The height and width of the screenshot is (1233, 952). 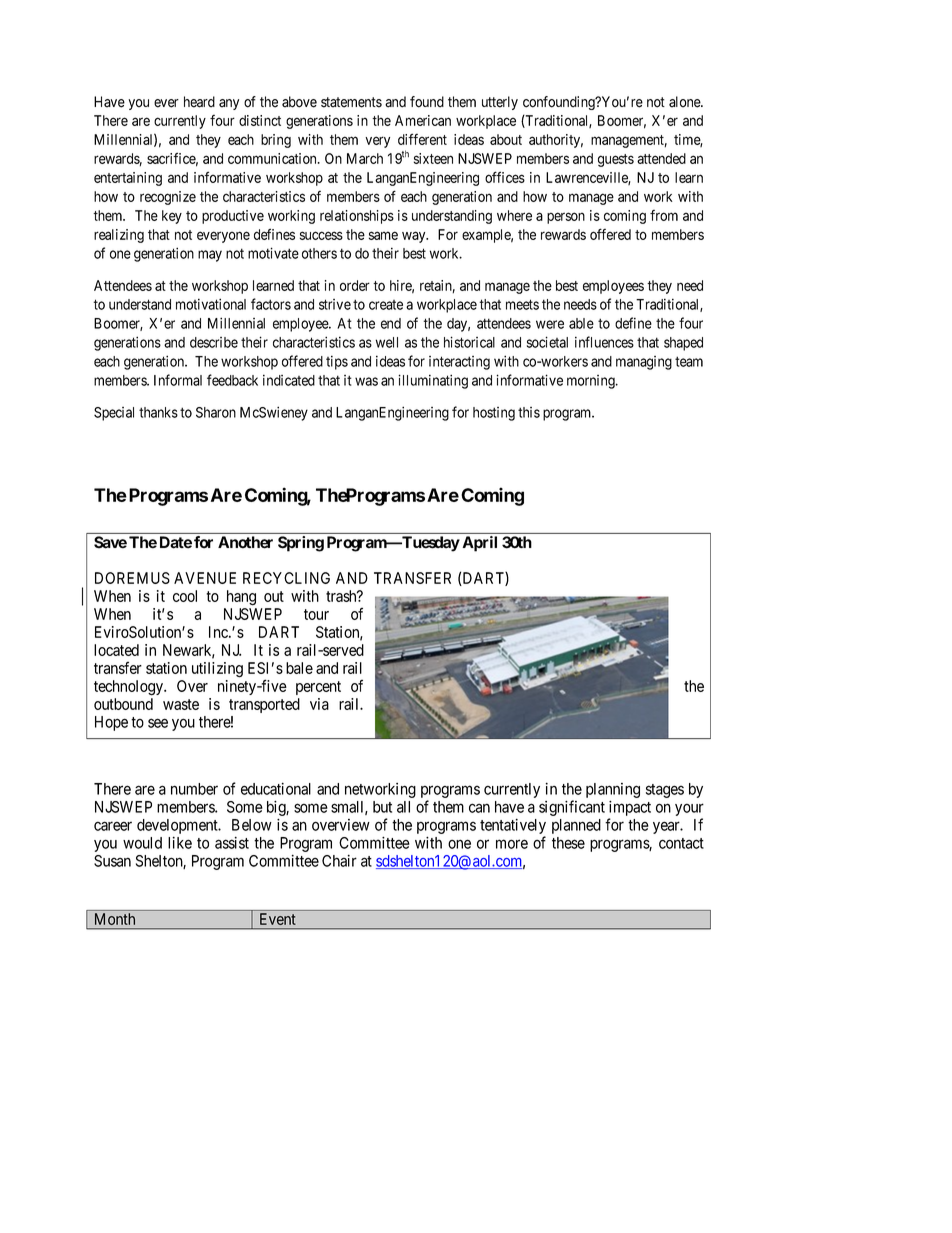 I want to click on thanks, so click(x=158, y=412).
